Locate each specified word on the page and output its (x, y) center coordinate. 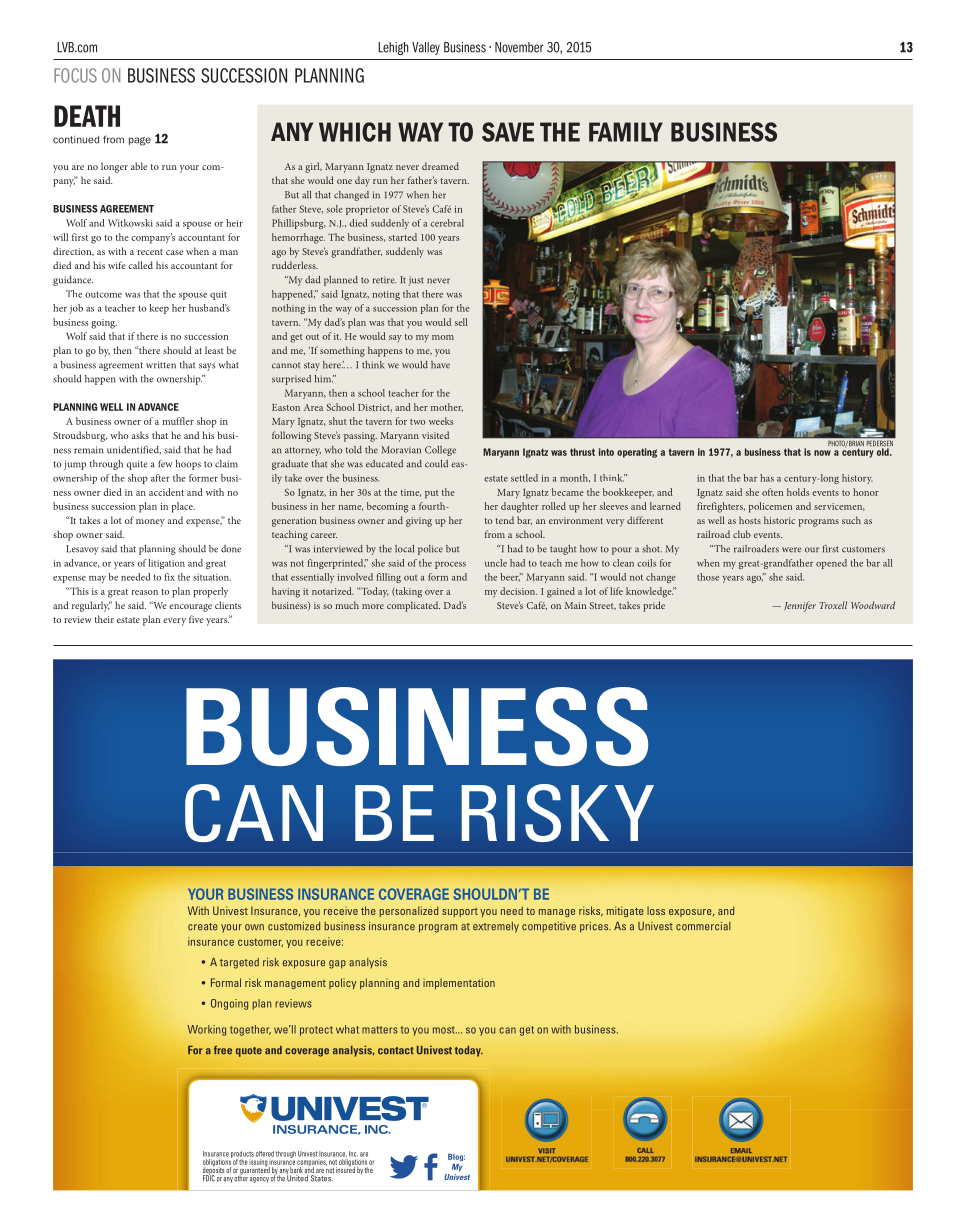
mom (443, 337)
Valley (426, 48)
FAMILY (626, 132)
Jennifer (800, 606)
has (767, 478)
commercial (703, 926)
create (203, 927)
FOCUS (75, 75)
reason (144, 592)
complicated (413, 606)
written (161, 365)
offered (265, 1154)
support (460, 912)
